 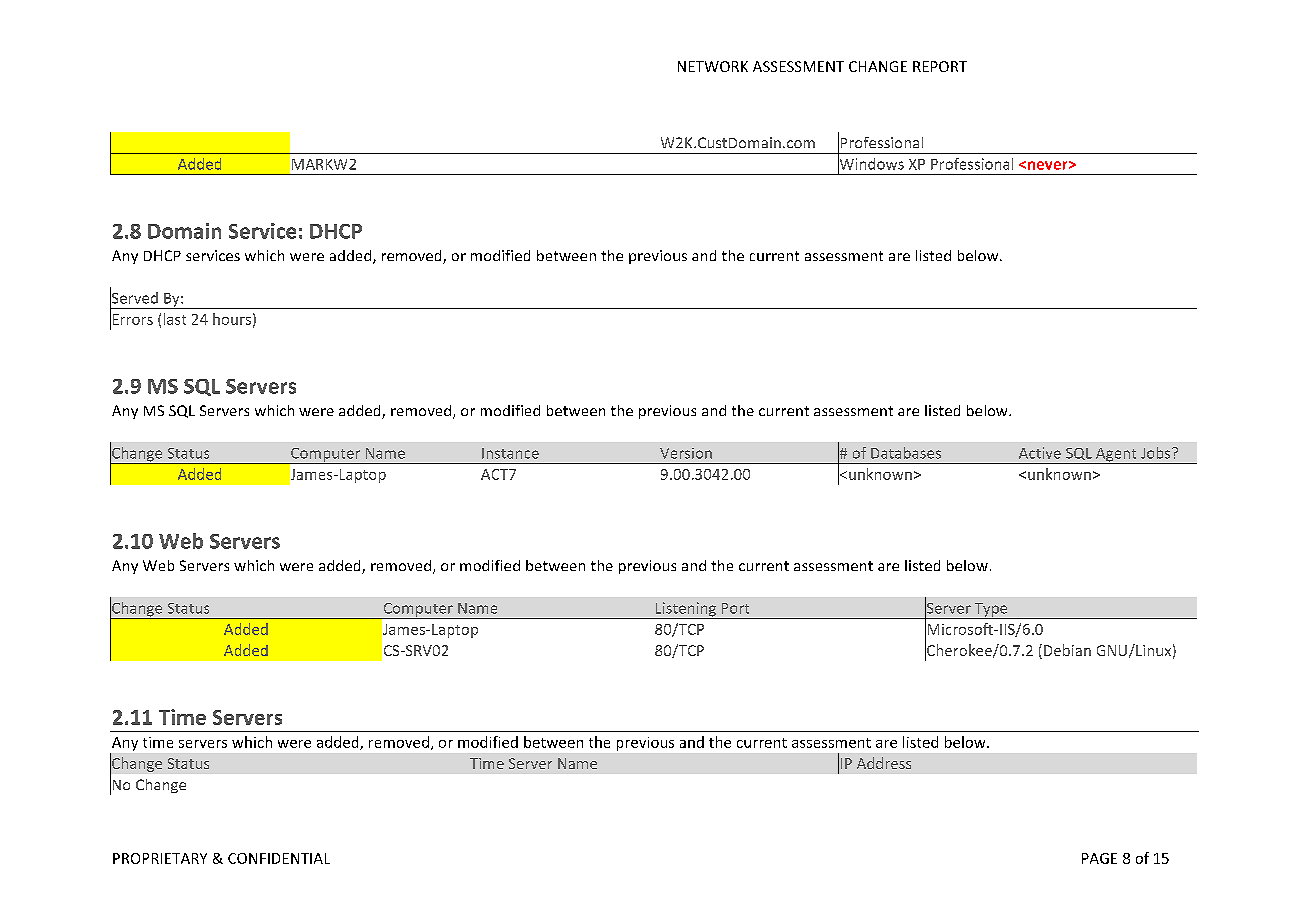 What do you see at coordinates (1040, 453) in the page?
I see `Active` at bounding box center [1040, 453].
